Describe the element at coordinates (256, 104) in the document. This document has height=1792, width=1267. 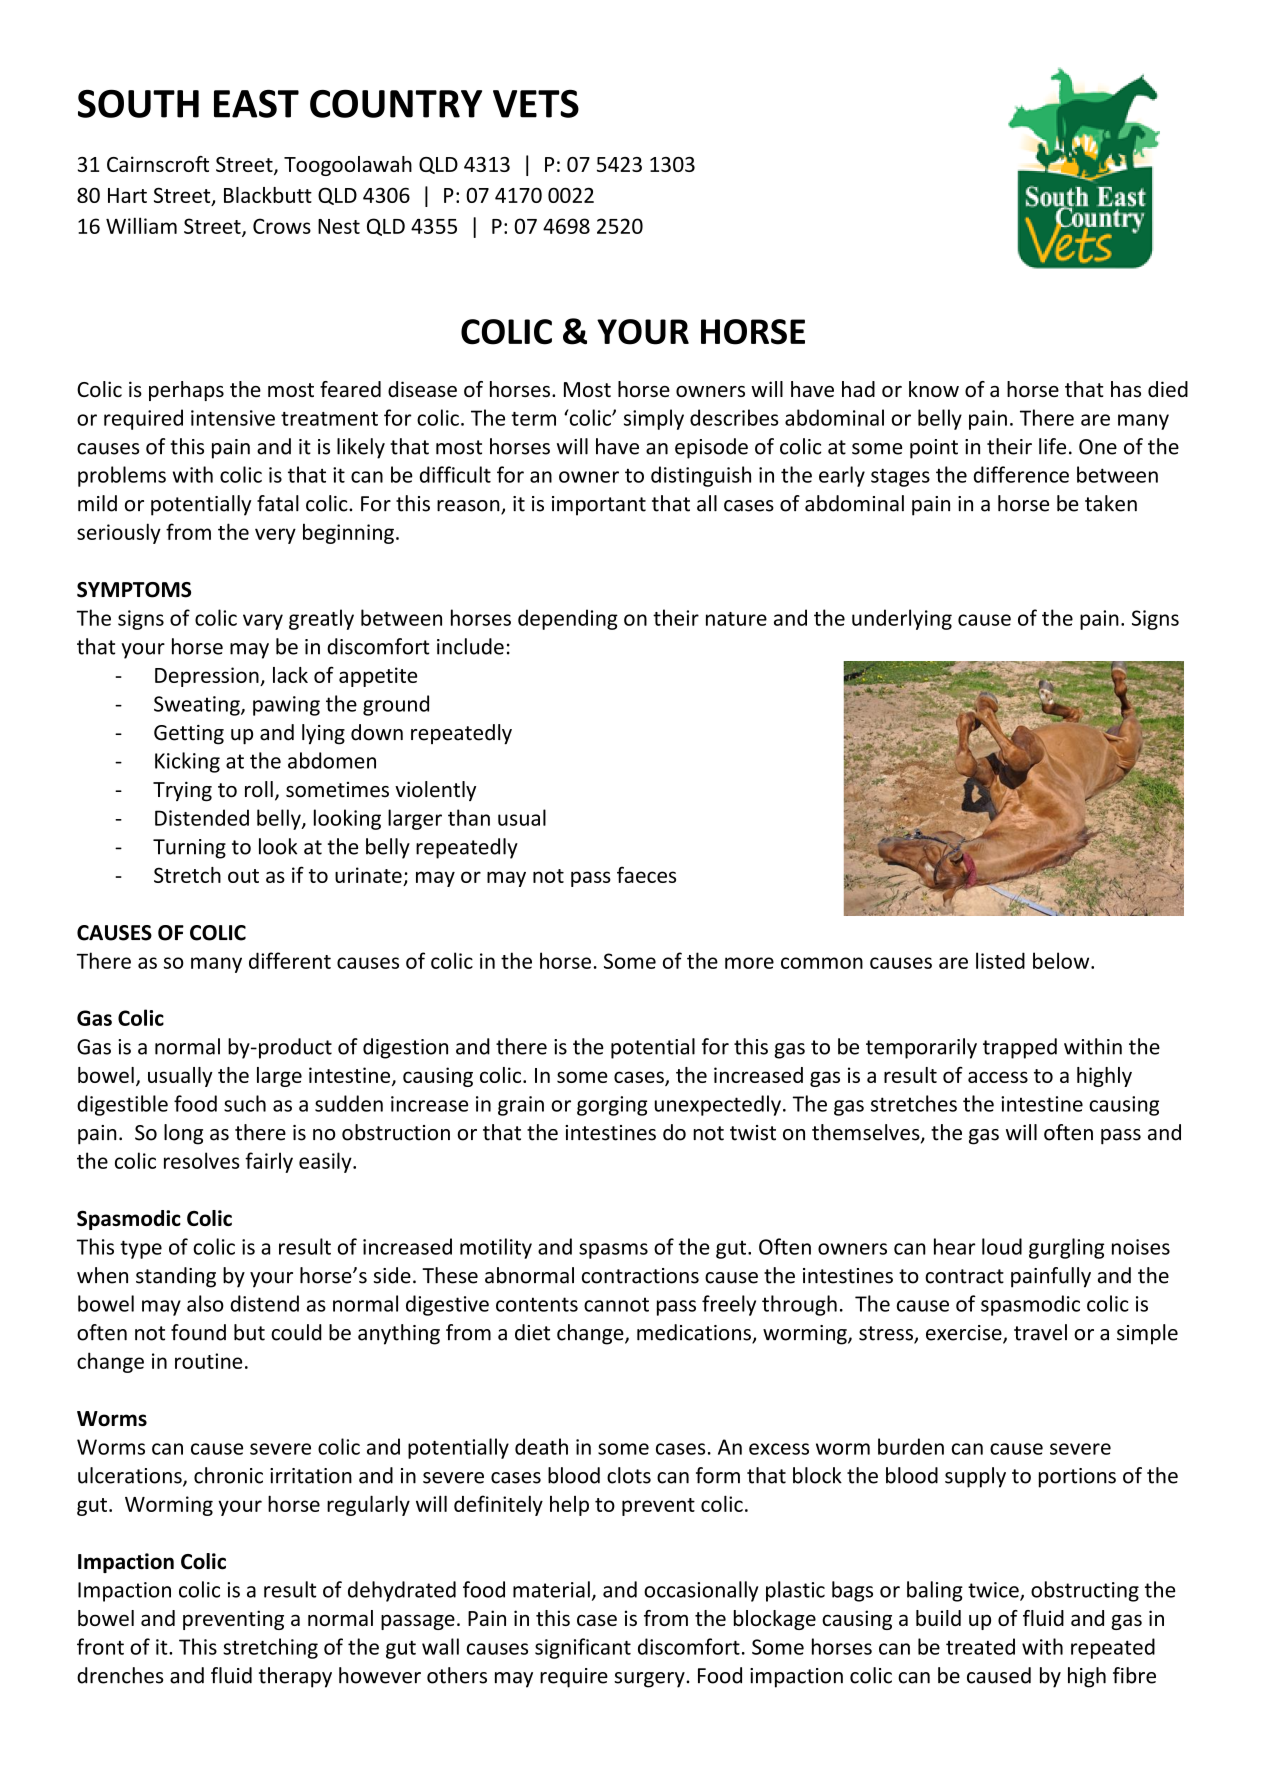
I see `EAST` at that location.
